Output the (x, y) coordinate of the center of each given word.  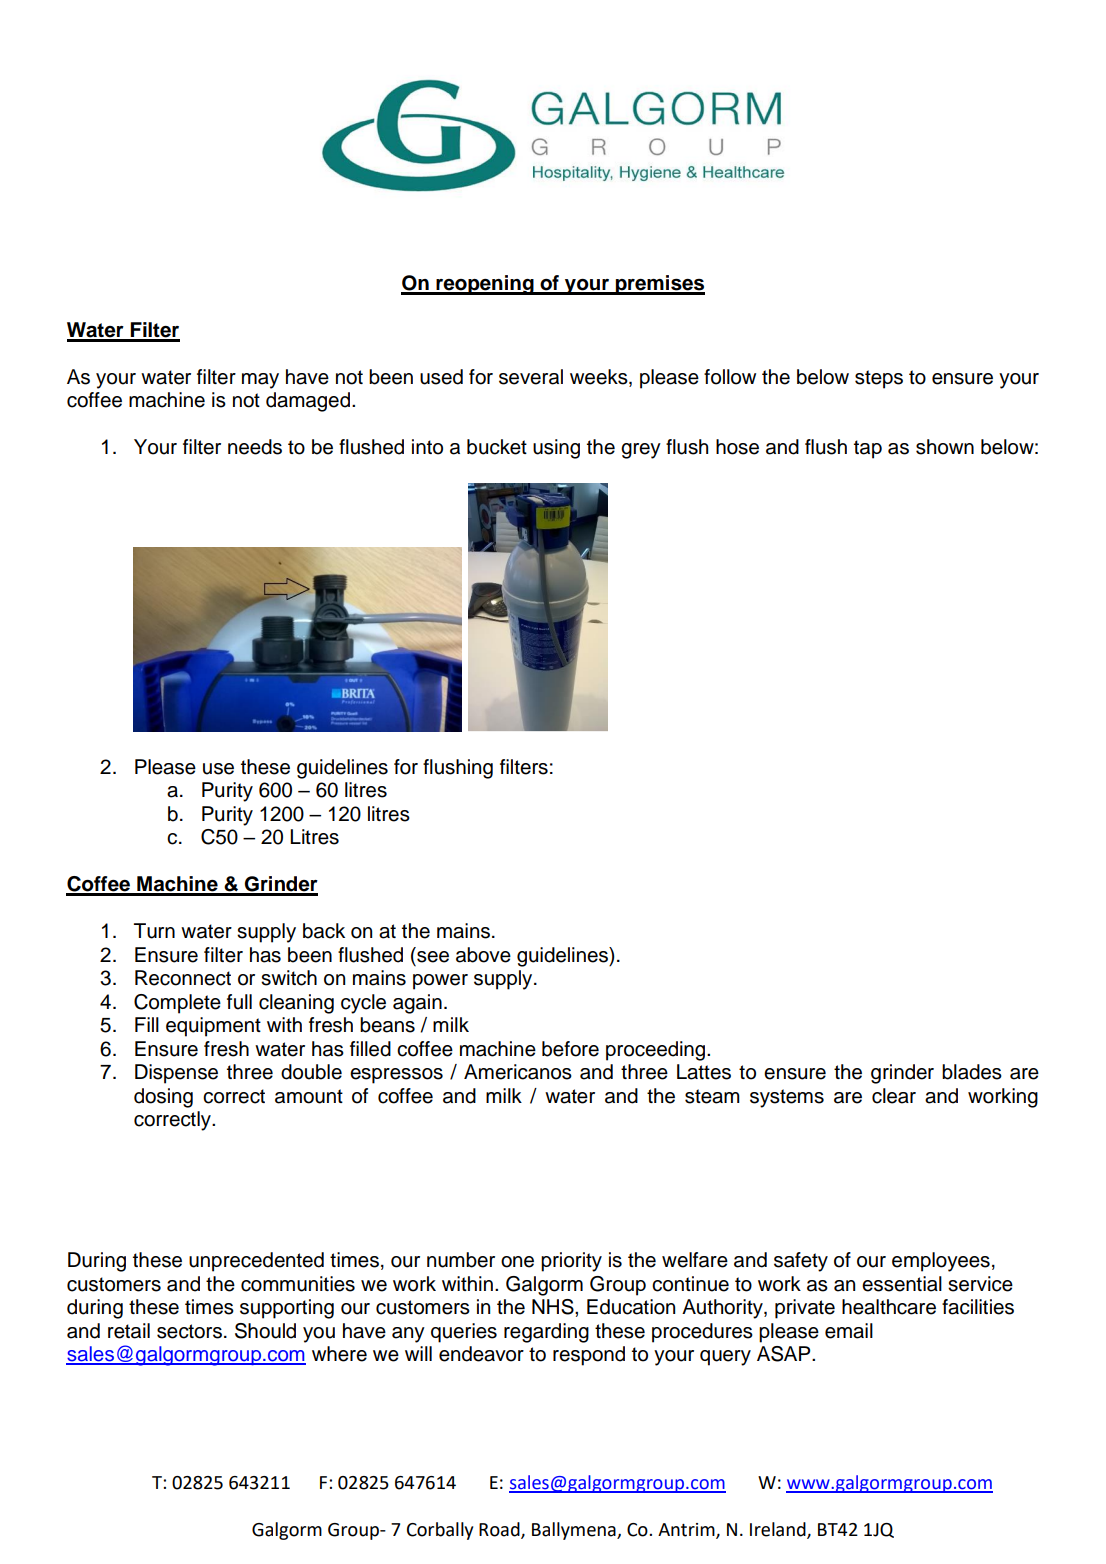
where (339, 1354)
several (531, 377)
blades (972, 1072)
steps (879, 379)
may (260, 381)
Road (500, 1530)
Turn (154, 931)
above (483, 955)
